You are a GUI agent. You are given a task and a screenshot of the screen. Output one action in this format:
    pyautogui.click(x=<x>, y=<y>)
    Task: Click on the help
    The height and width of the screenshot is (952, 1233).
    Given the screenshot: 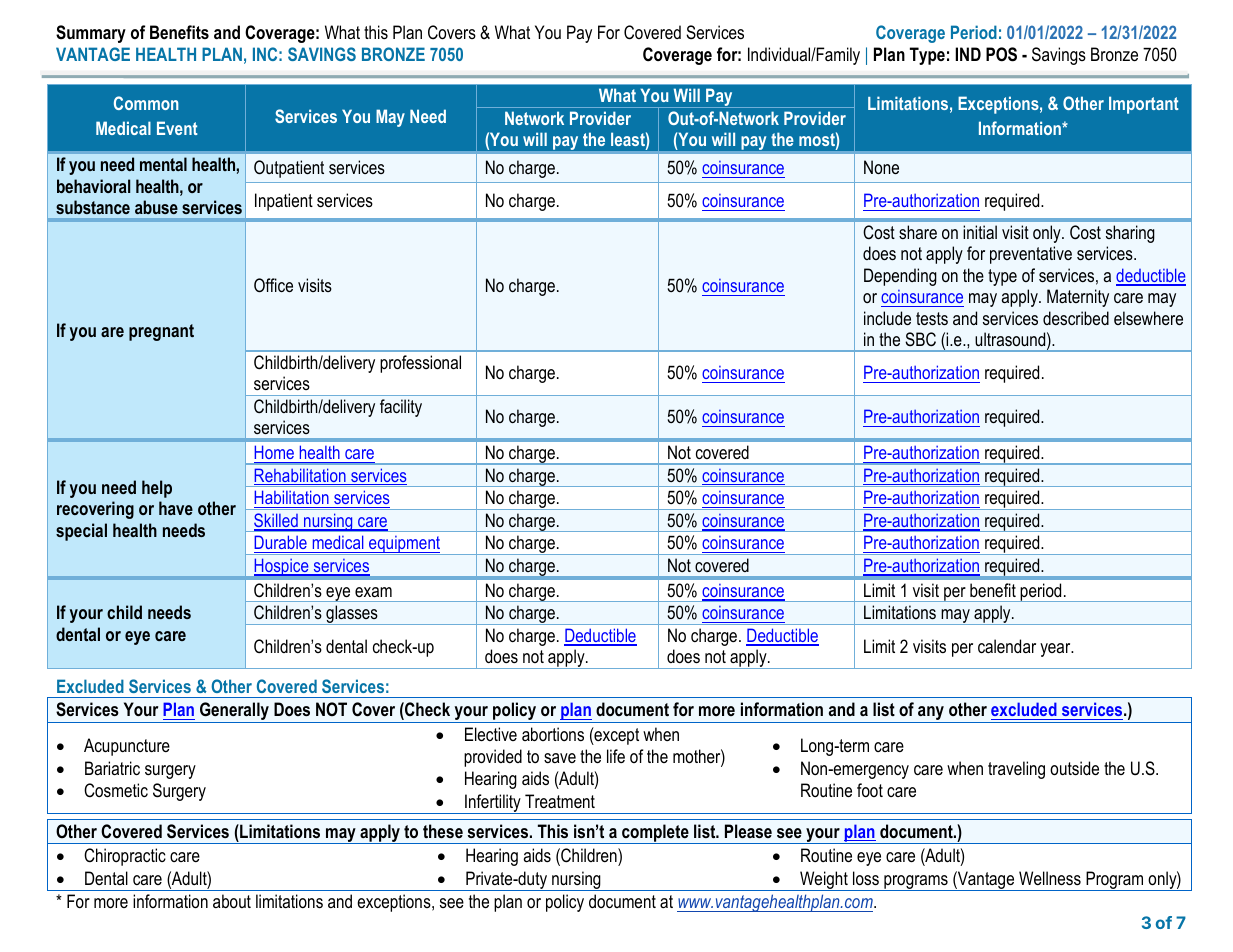 What is the action you would take?
    pyautogui.click(x=157, y=489)
